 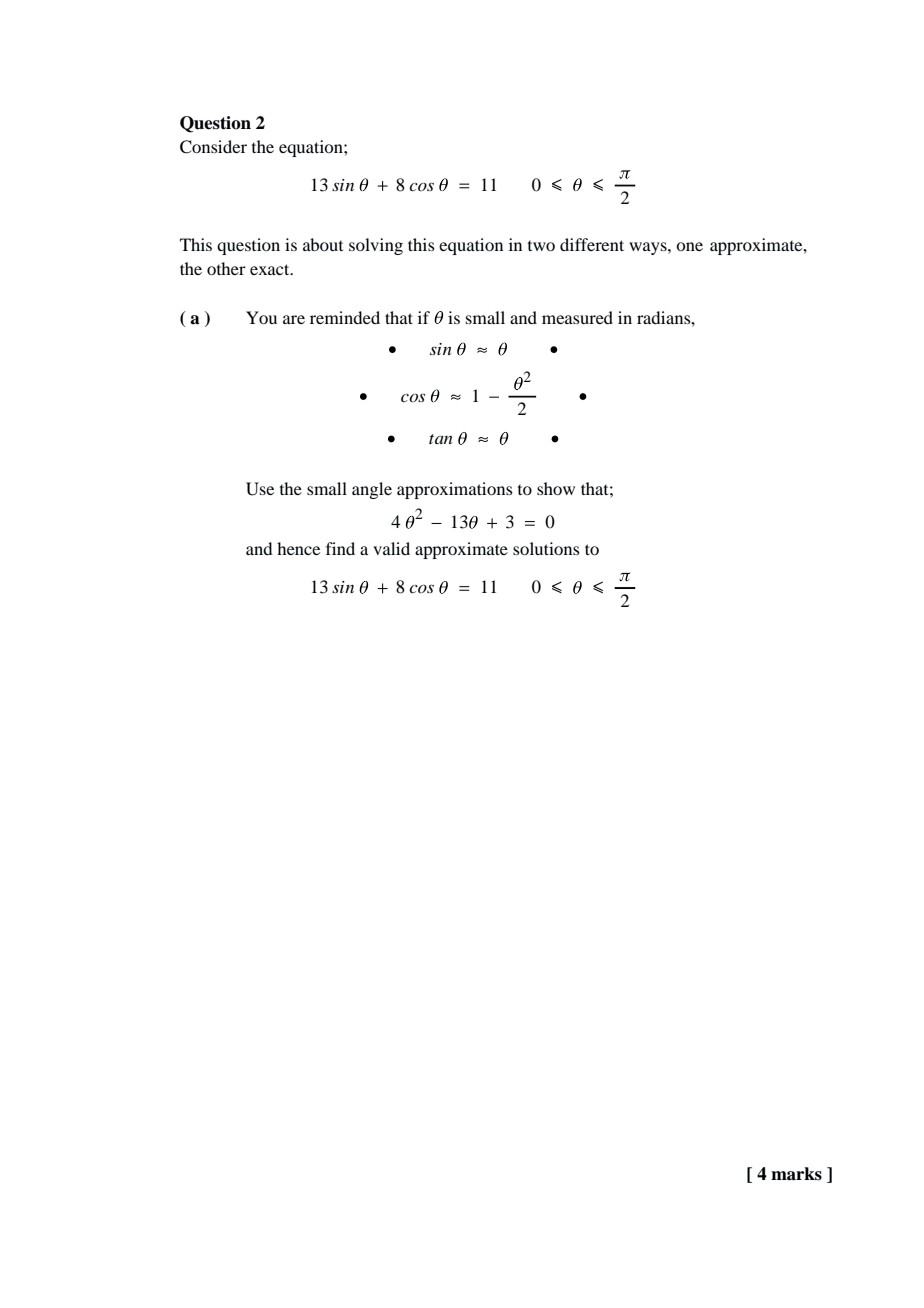 What do you see at coordinates (391, 548) in the screenshot?
I see `valid` at bounding box center [391, 548].
